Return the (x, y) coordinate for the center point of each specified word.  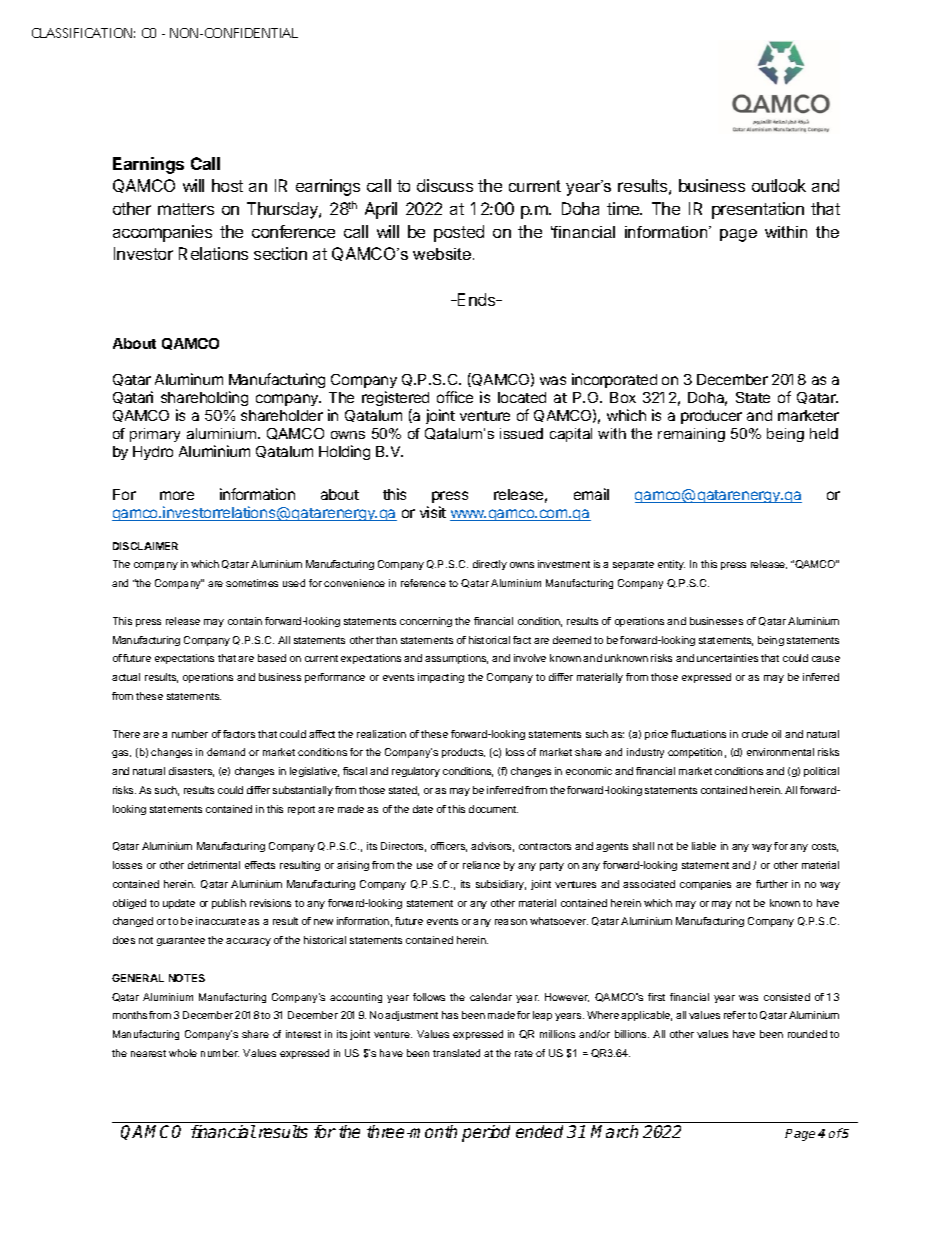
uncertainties (727, 658)
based (272, 658)
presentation (758, 210)
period (486, 1133)
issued (521, 433)
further (772, 884)
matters (186, 209)
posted (459, 233)
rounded (807, 1034)
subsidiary (501, 885)
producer (711, 417)
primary (155, 435)
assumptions (456, 659)
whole (183, 1053)
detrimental (214, 865)
